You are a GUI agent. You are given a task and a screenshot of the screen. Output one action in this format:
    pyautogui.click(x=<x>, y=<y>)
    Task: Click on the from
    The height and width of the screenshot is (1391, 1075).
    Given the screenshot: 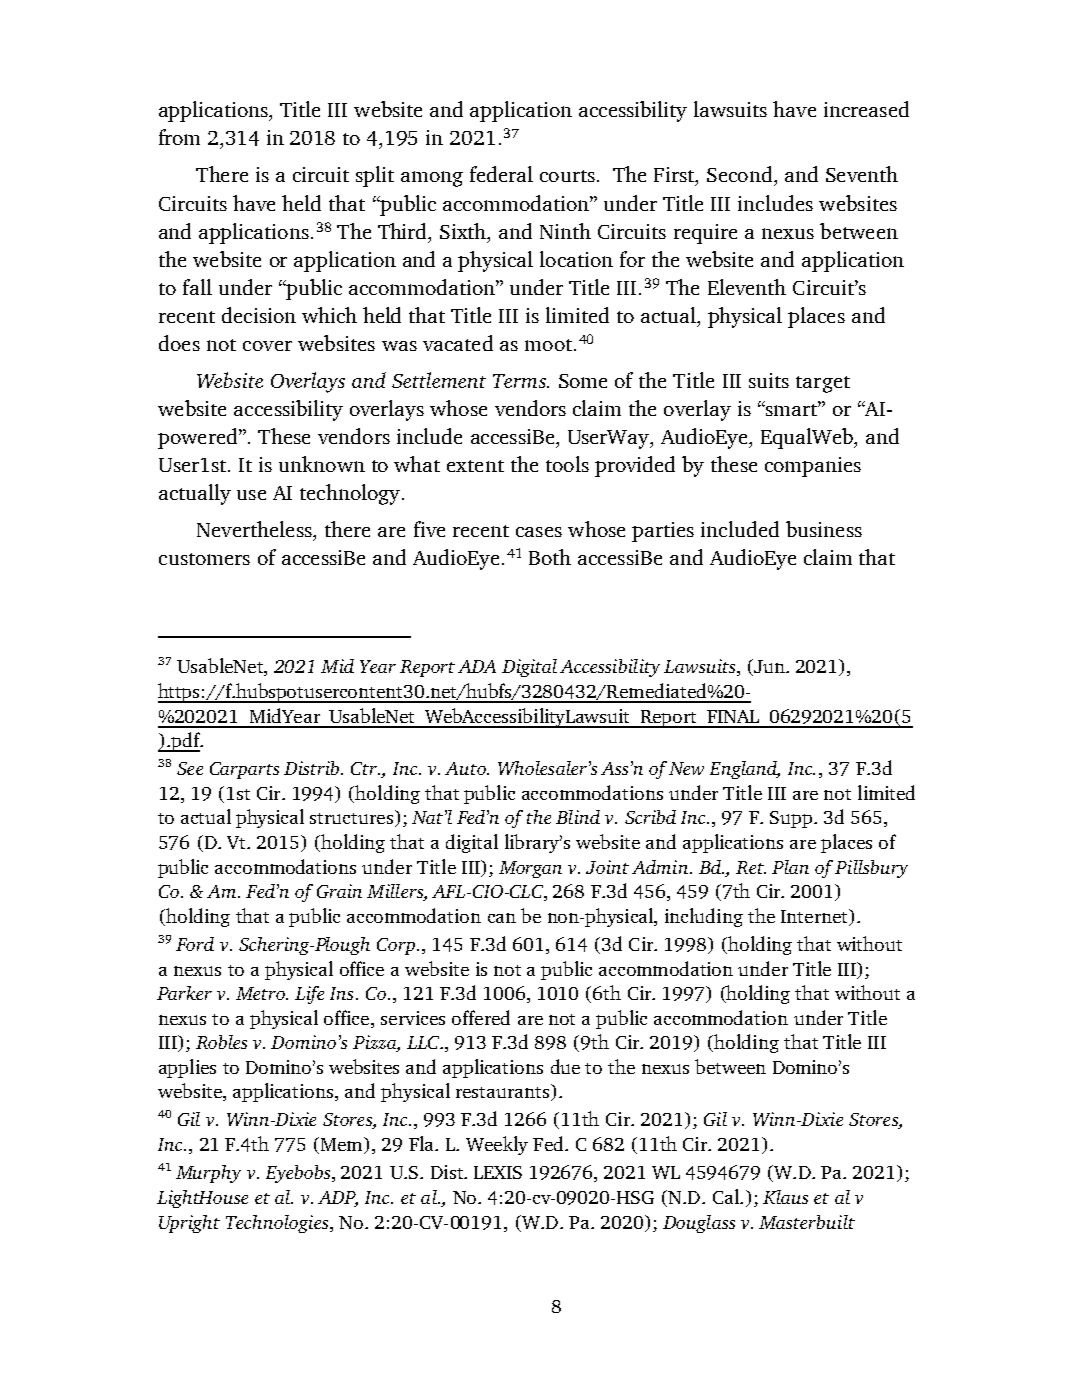 What is the action you would take?
    pyautogui.click(x=179, y=137)
